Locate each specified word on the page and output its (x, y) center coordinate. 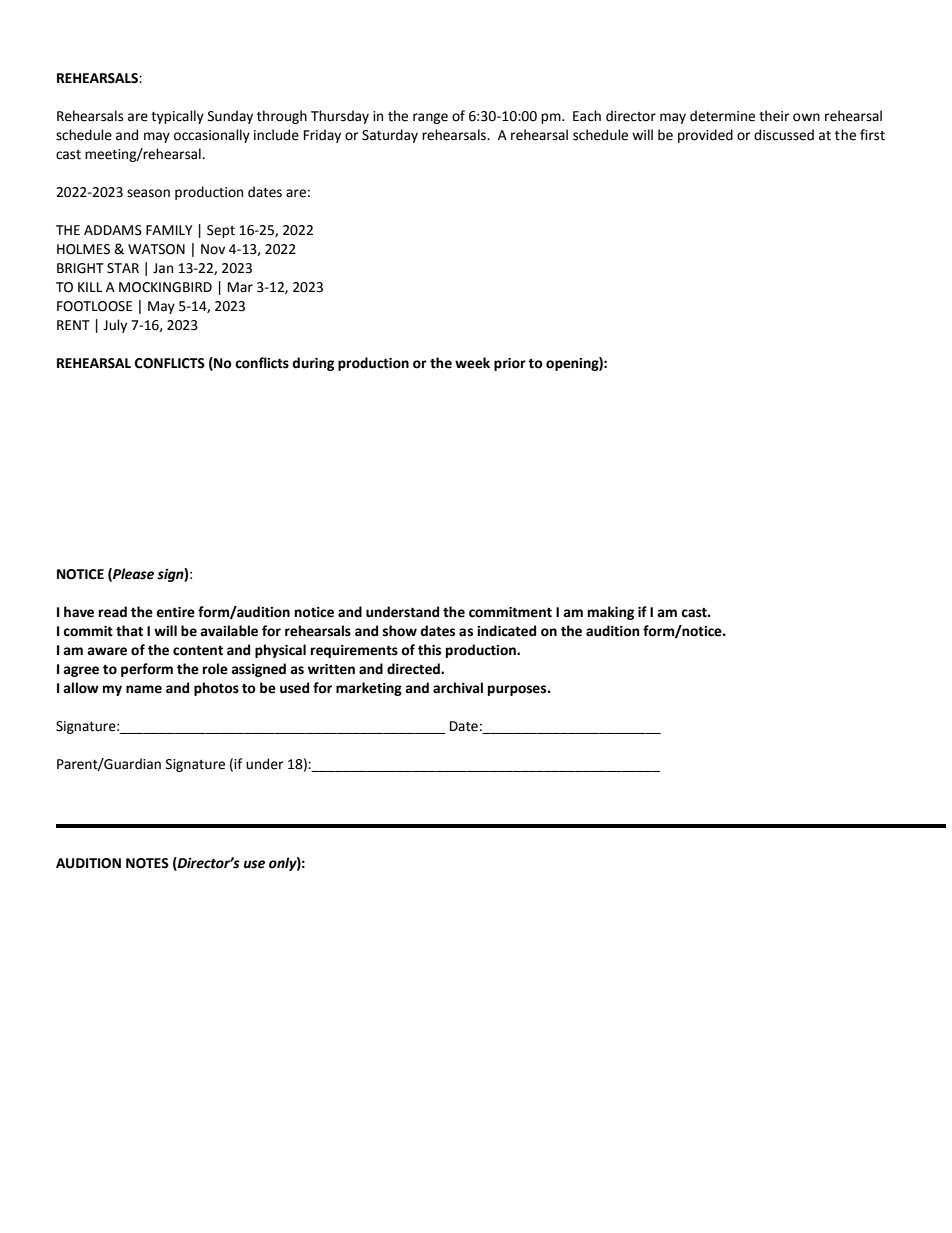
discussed (784, 135)
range (430, 118)
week (472, 363)
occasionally (212, 136)
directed (414, 669)
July (115, 326)
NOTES (147, 863)
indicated (506, 631)
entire (175, 612)
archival (458, 688)
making (611, 613)
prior (510, 364)
